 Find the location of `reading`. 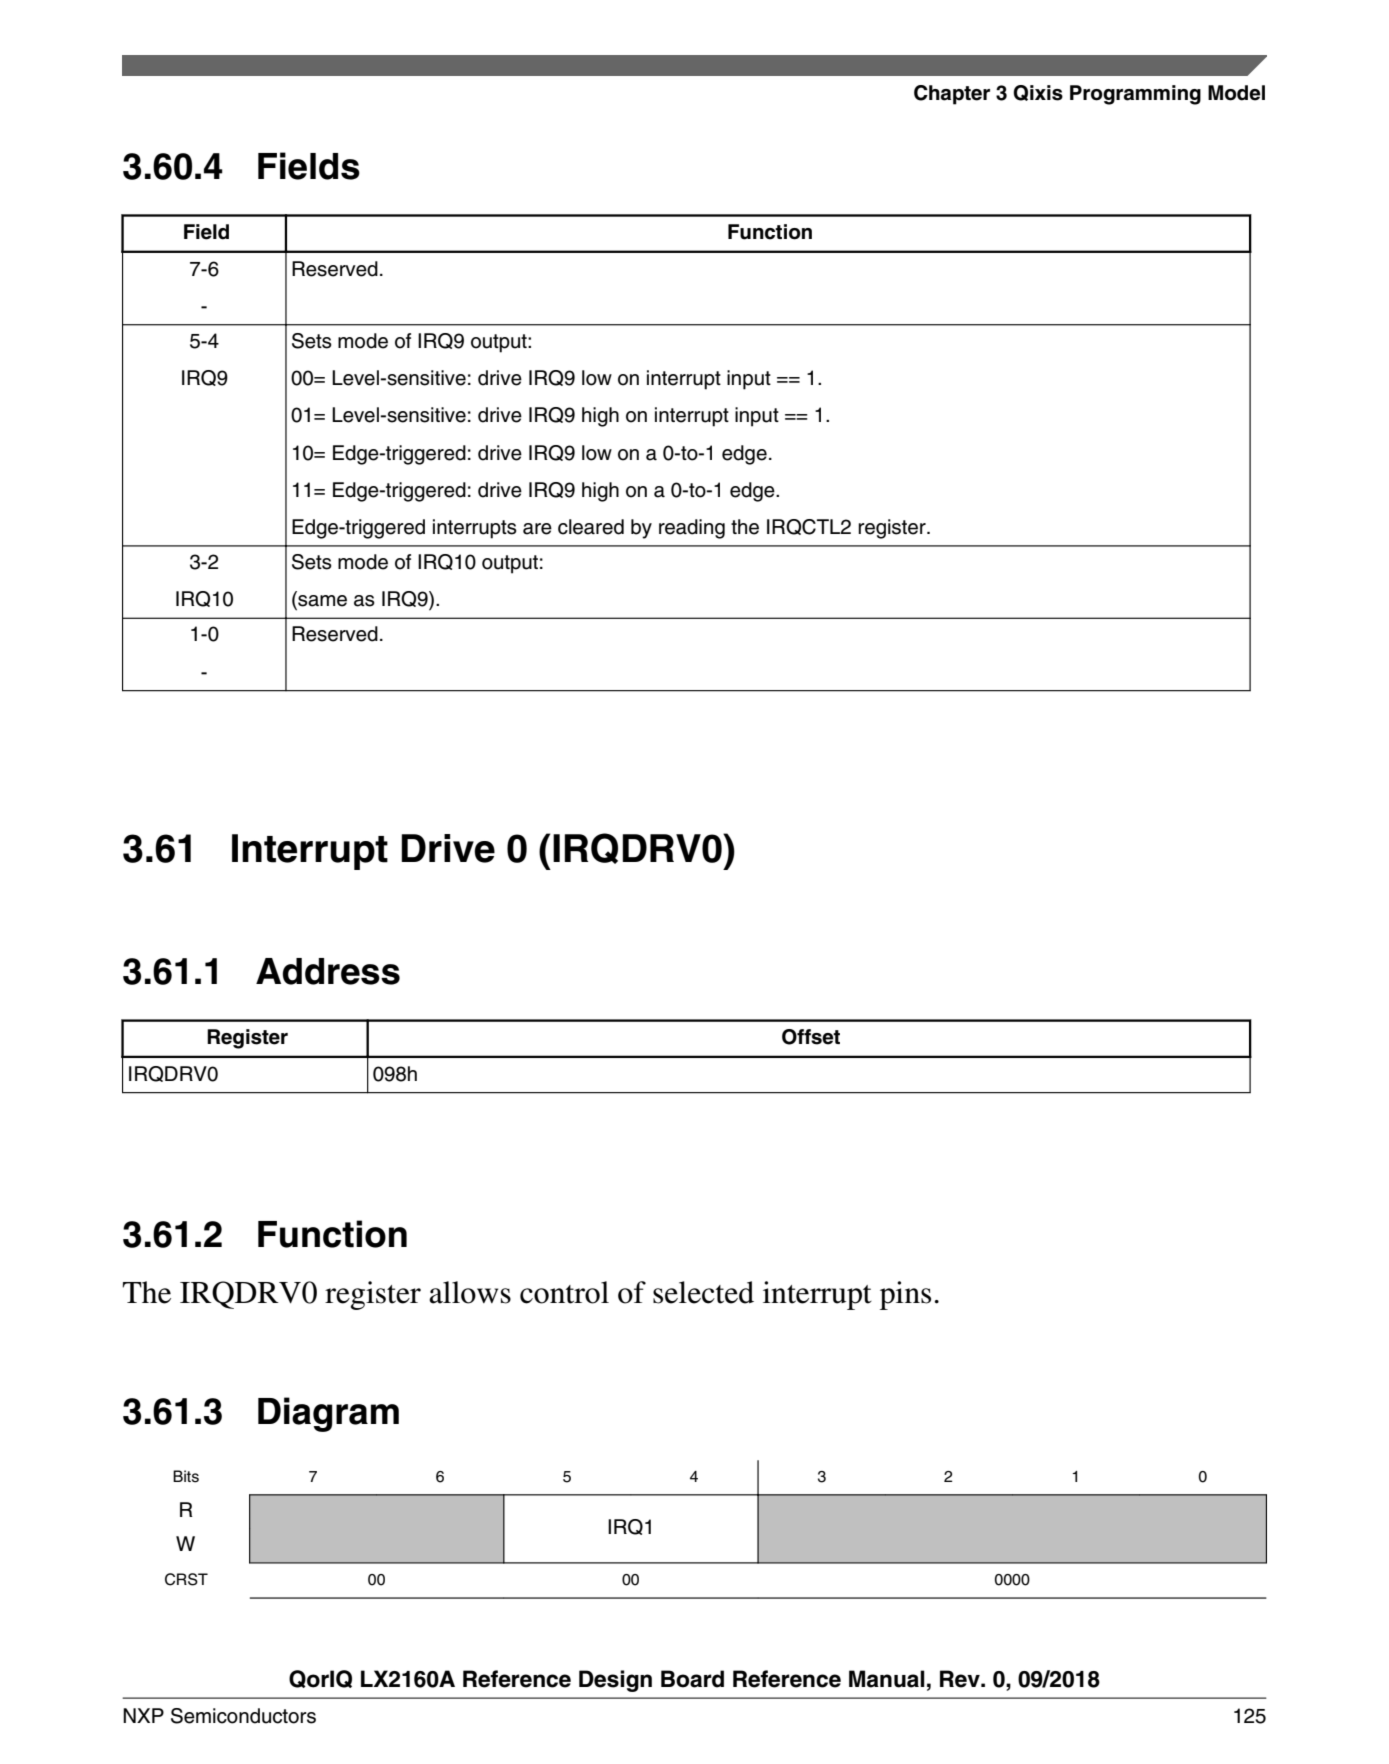

reading is located at coordinates (692, 529).
